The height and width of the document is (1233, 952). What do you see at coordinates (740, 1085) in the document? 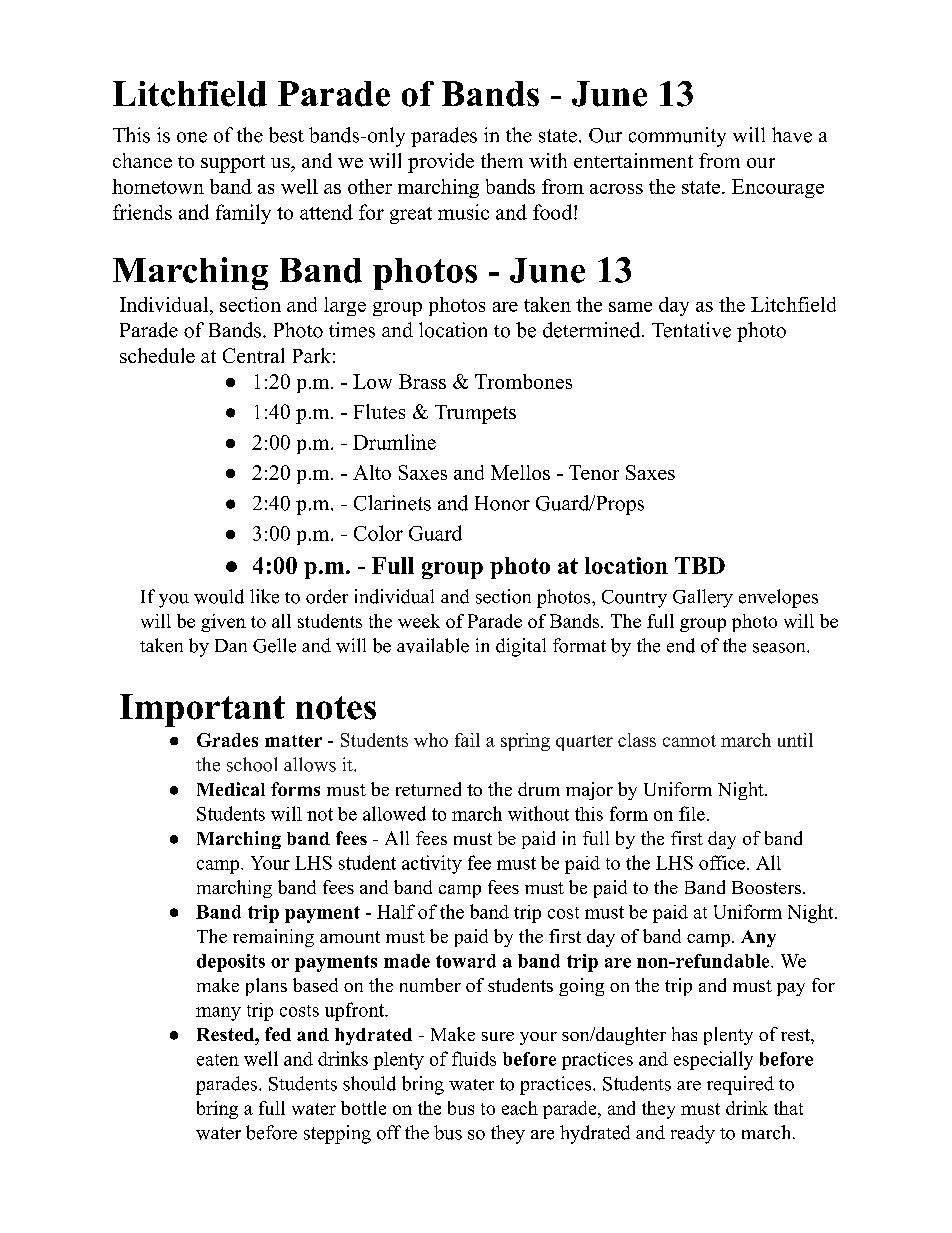
I see `required` at bounding box center [740, 1085].
